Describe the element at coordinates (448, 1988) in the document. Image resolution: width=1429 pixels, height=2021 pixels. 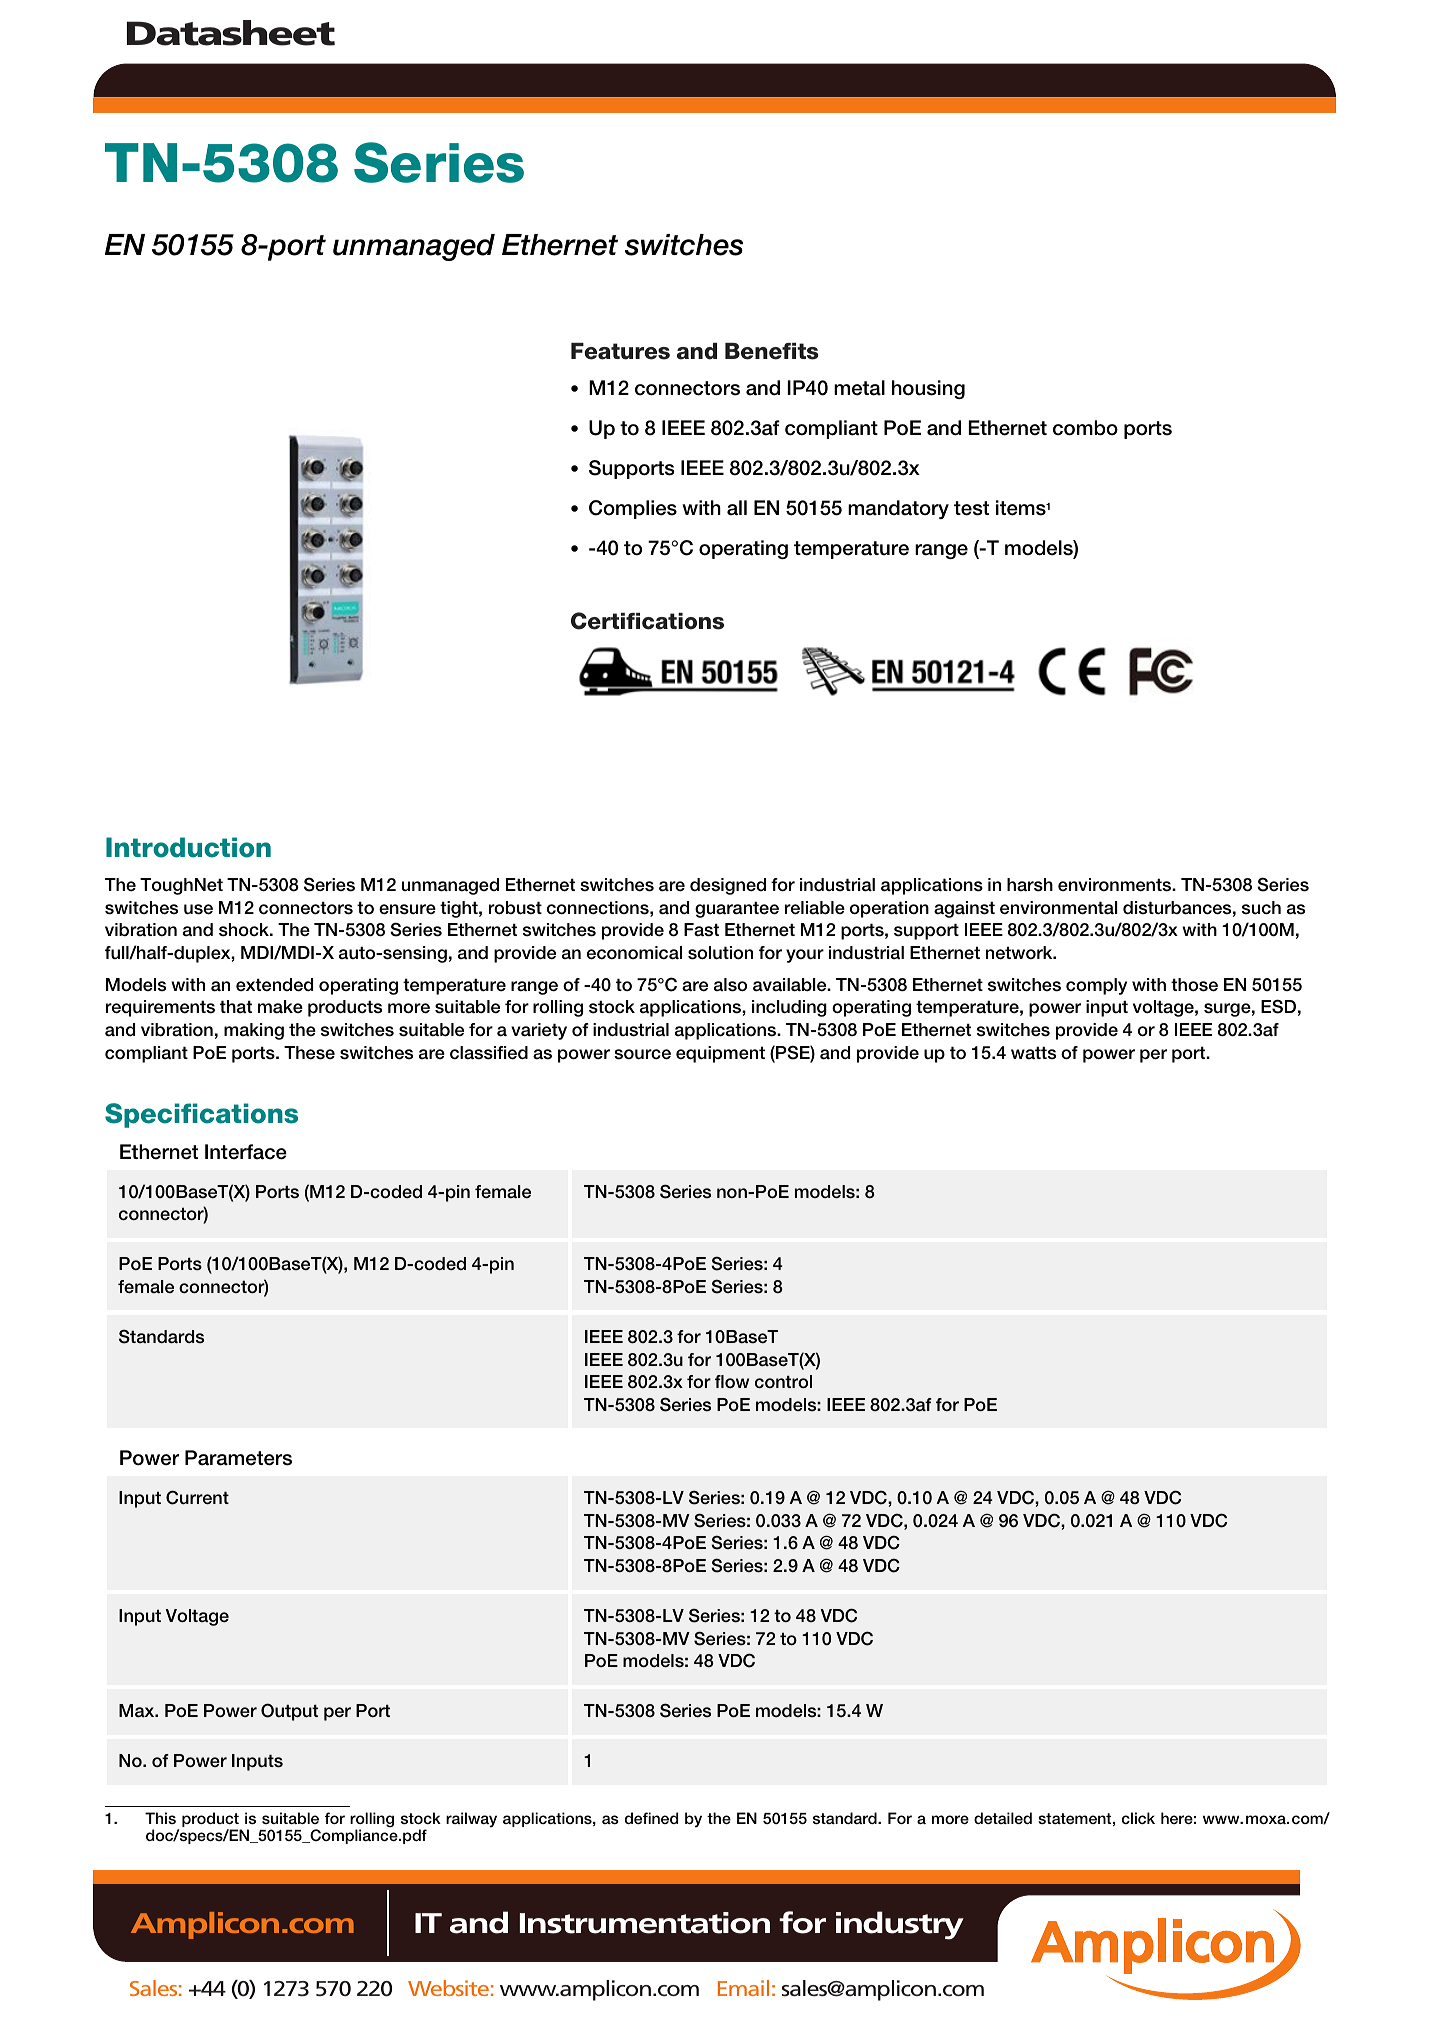
I see `Website` at that location.
